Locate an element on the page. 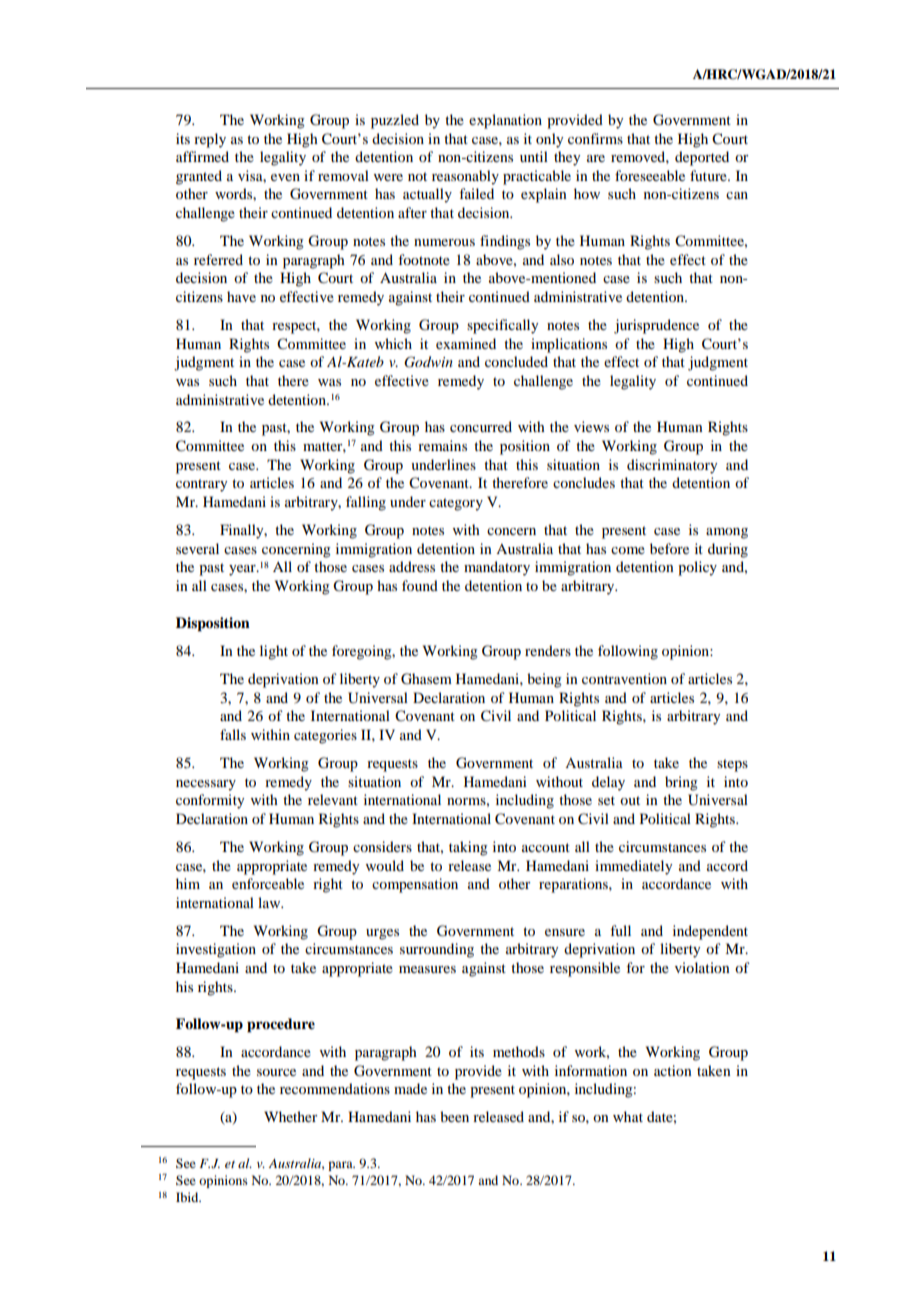  foreseeable is located at coordinates (650, 175).
